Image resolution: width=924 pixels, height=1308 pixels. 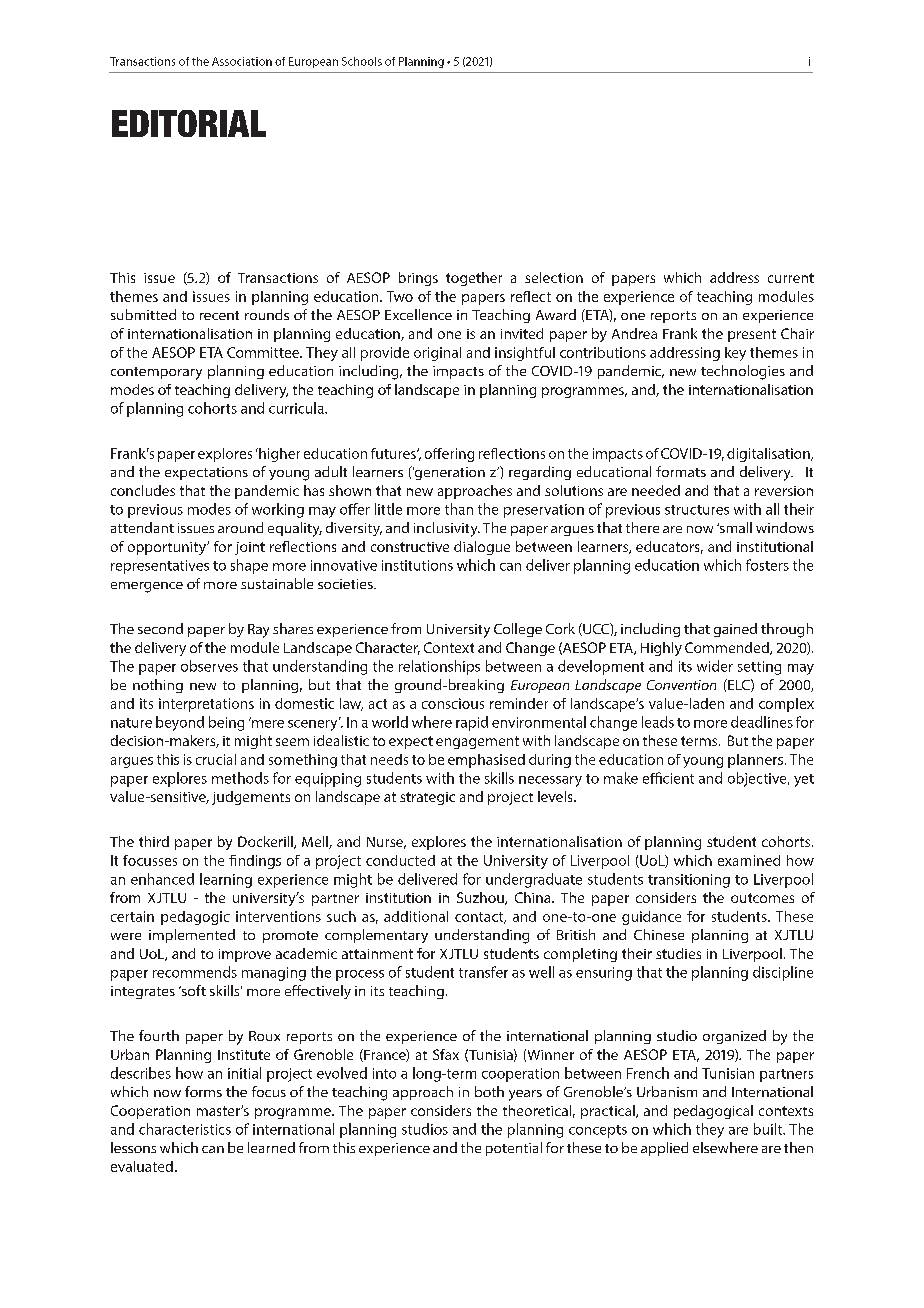 I want to click on current, so click(x=791, y=278).
